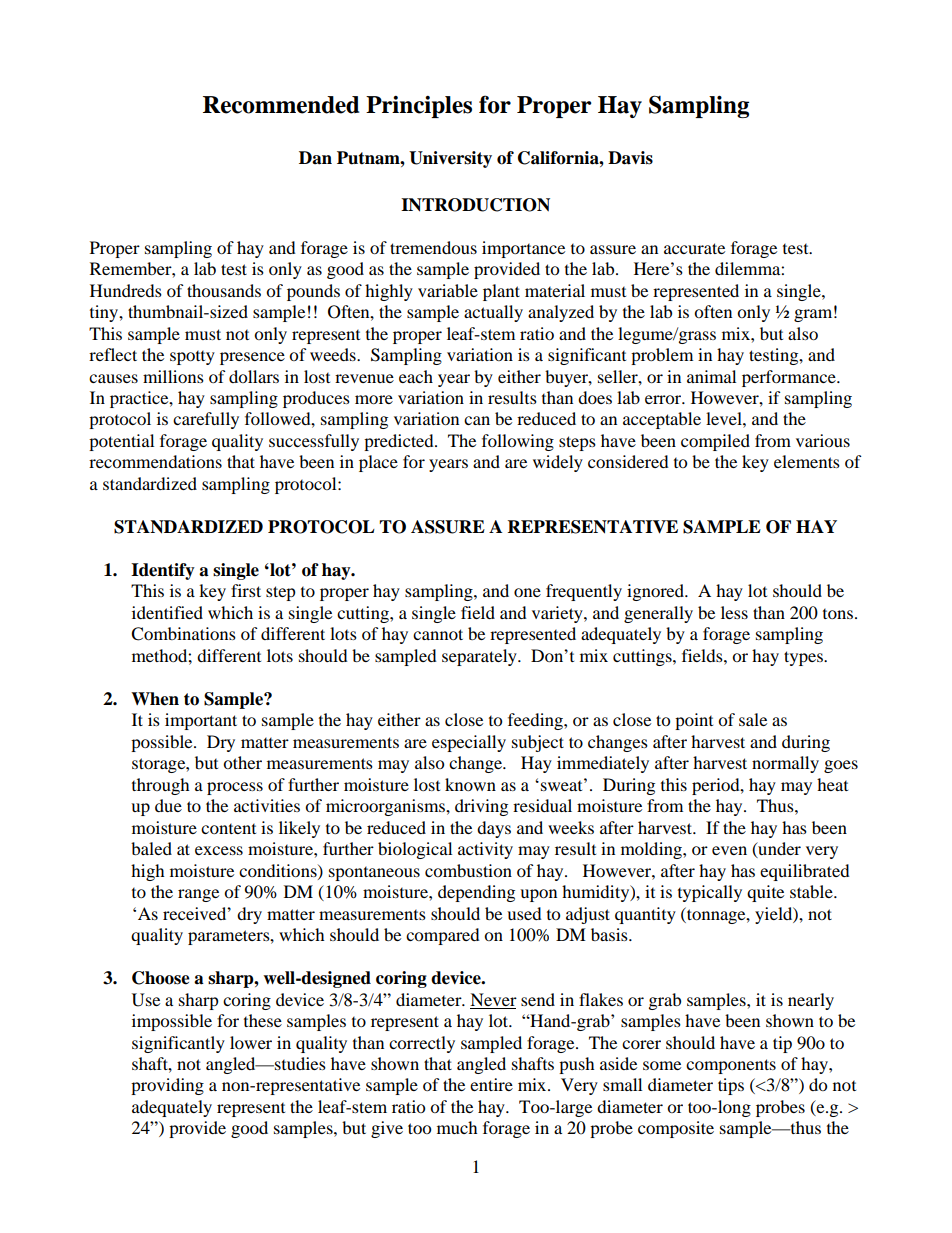  I want to click on University, so click(450, 159).
